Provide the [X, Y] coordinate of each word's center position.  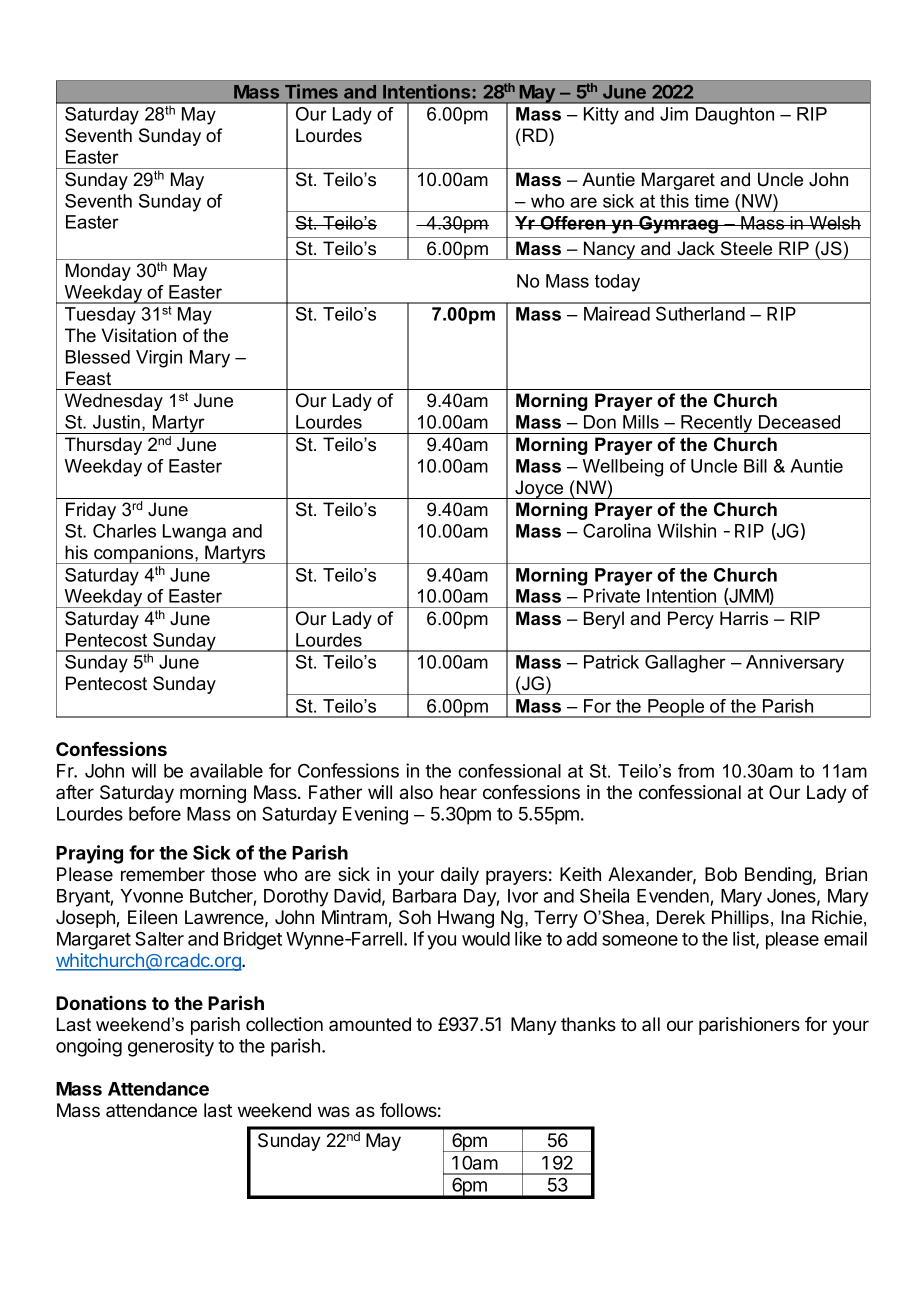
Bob [721, 874]
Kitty [601, 116]
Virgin [159, 359]
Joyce [540, 489]
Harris [744, 618]
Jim [674, 114]
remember [163, 874]
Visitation [139, 335]
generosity [171, 1047]
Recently [717, 424]
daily [460, 876]
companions [144, 554]
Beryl [604, 620]
